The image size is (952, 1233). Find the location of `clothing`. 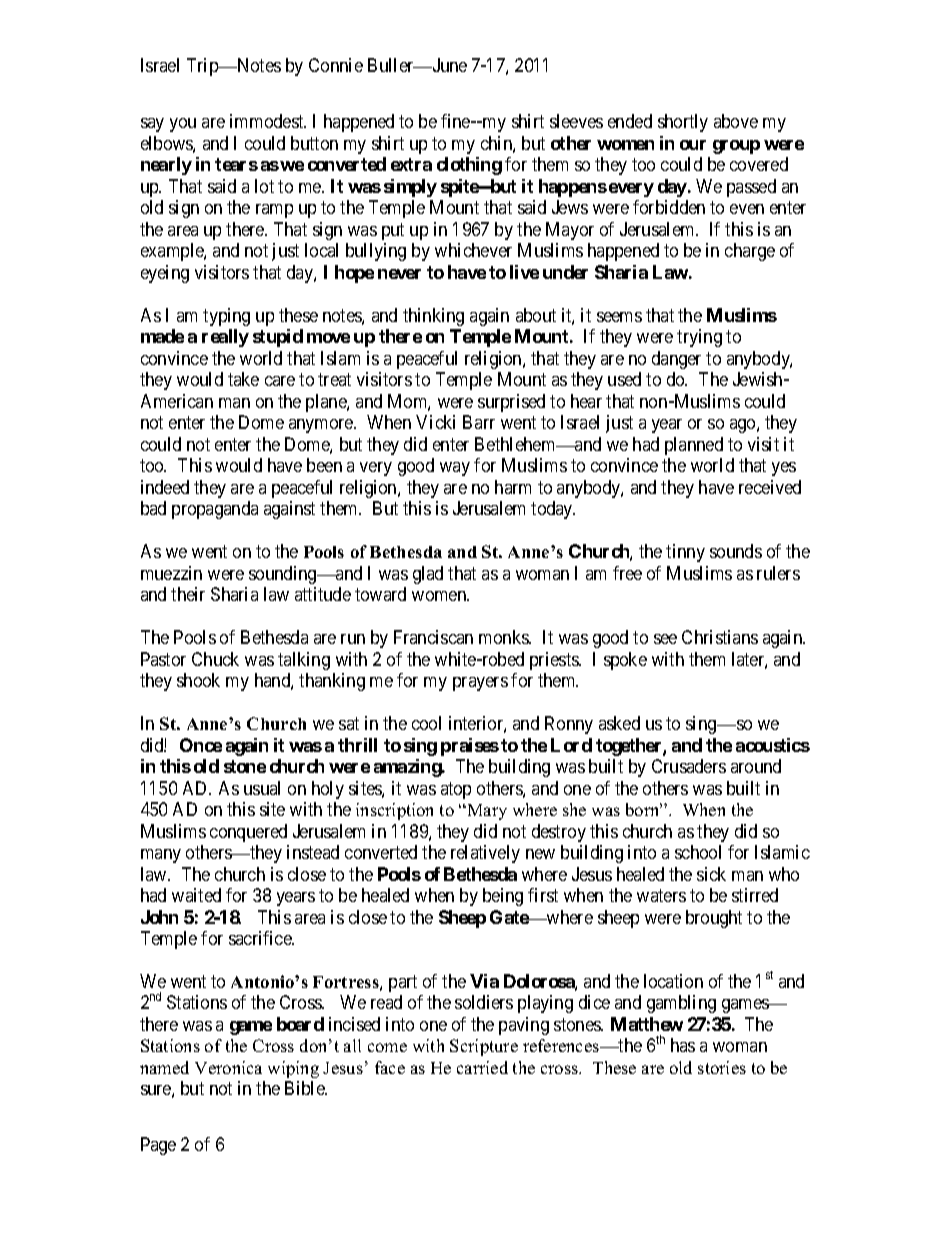

clothing is located at coordinates (469, 166).
